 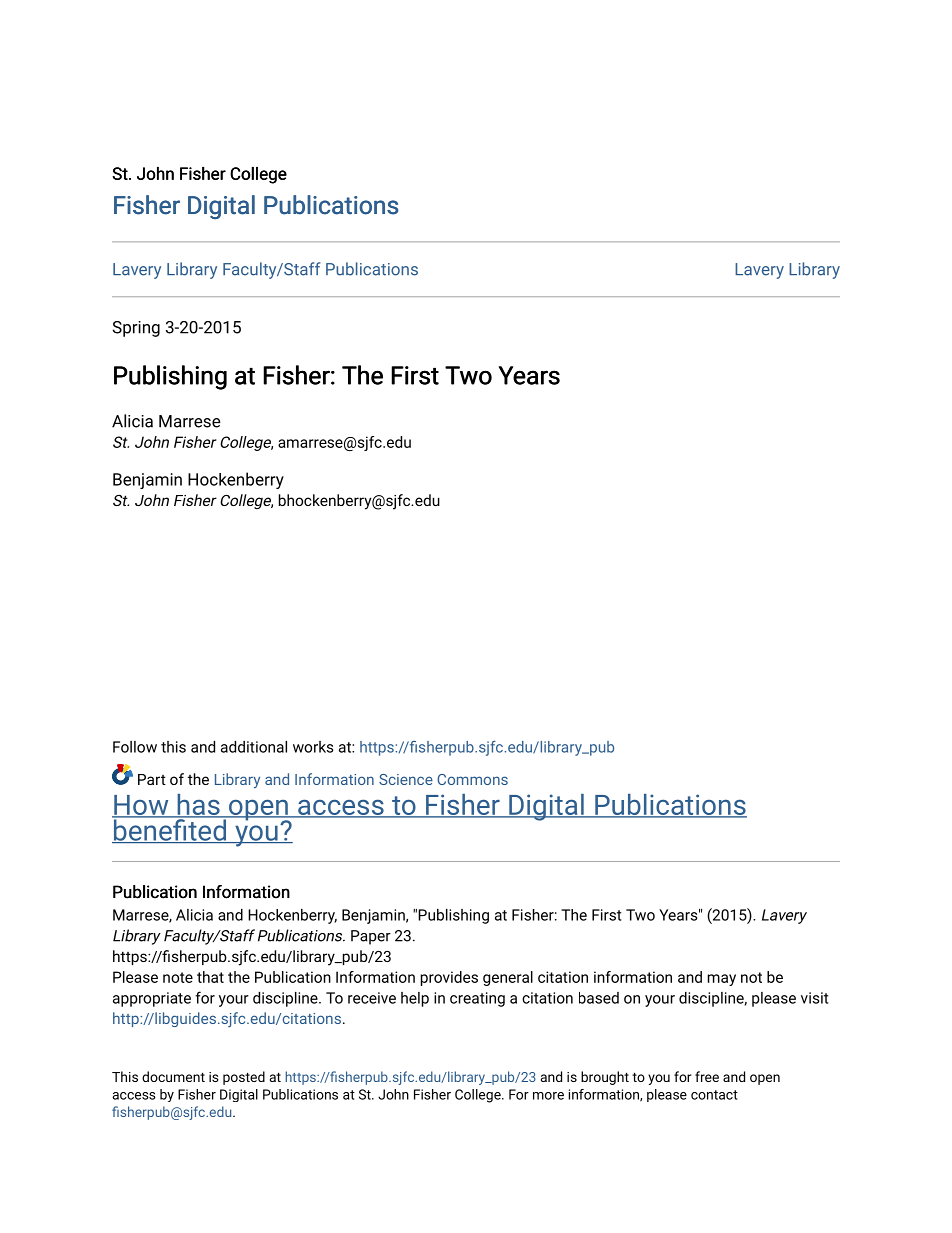 I want to click on works, so click(x=313, y=747).
